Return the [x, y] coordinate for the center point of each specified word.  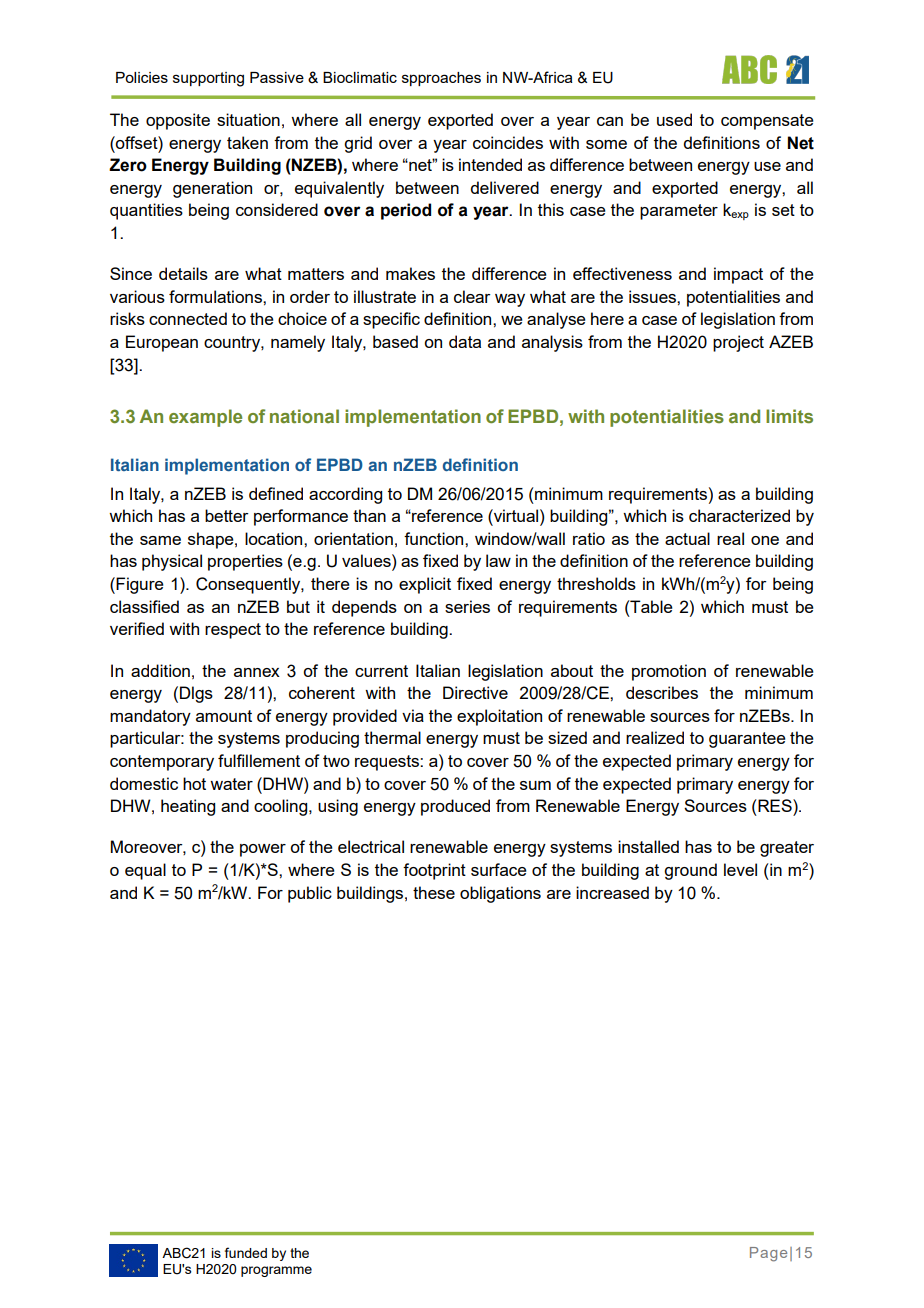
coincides [508, 142]
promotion [669, 672]
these [434, 892]
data [465, 341]
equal [145, 871]
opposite [178, 121]
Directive [475, 692]
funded [246, 1252]
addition [160, 670]
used [674, 119]
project [738, 343]
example [205, 418]
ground [690, 871]
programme [276, 1271]
